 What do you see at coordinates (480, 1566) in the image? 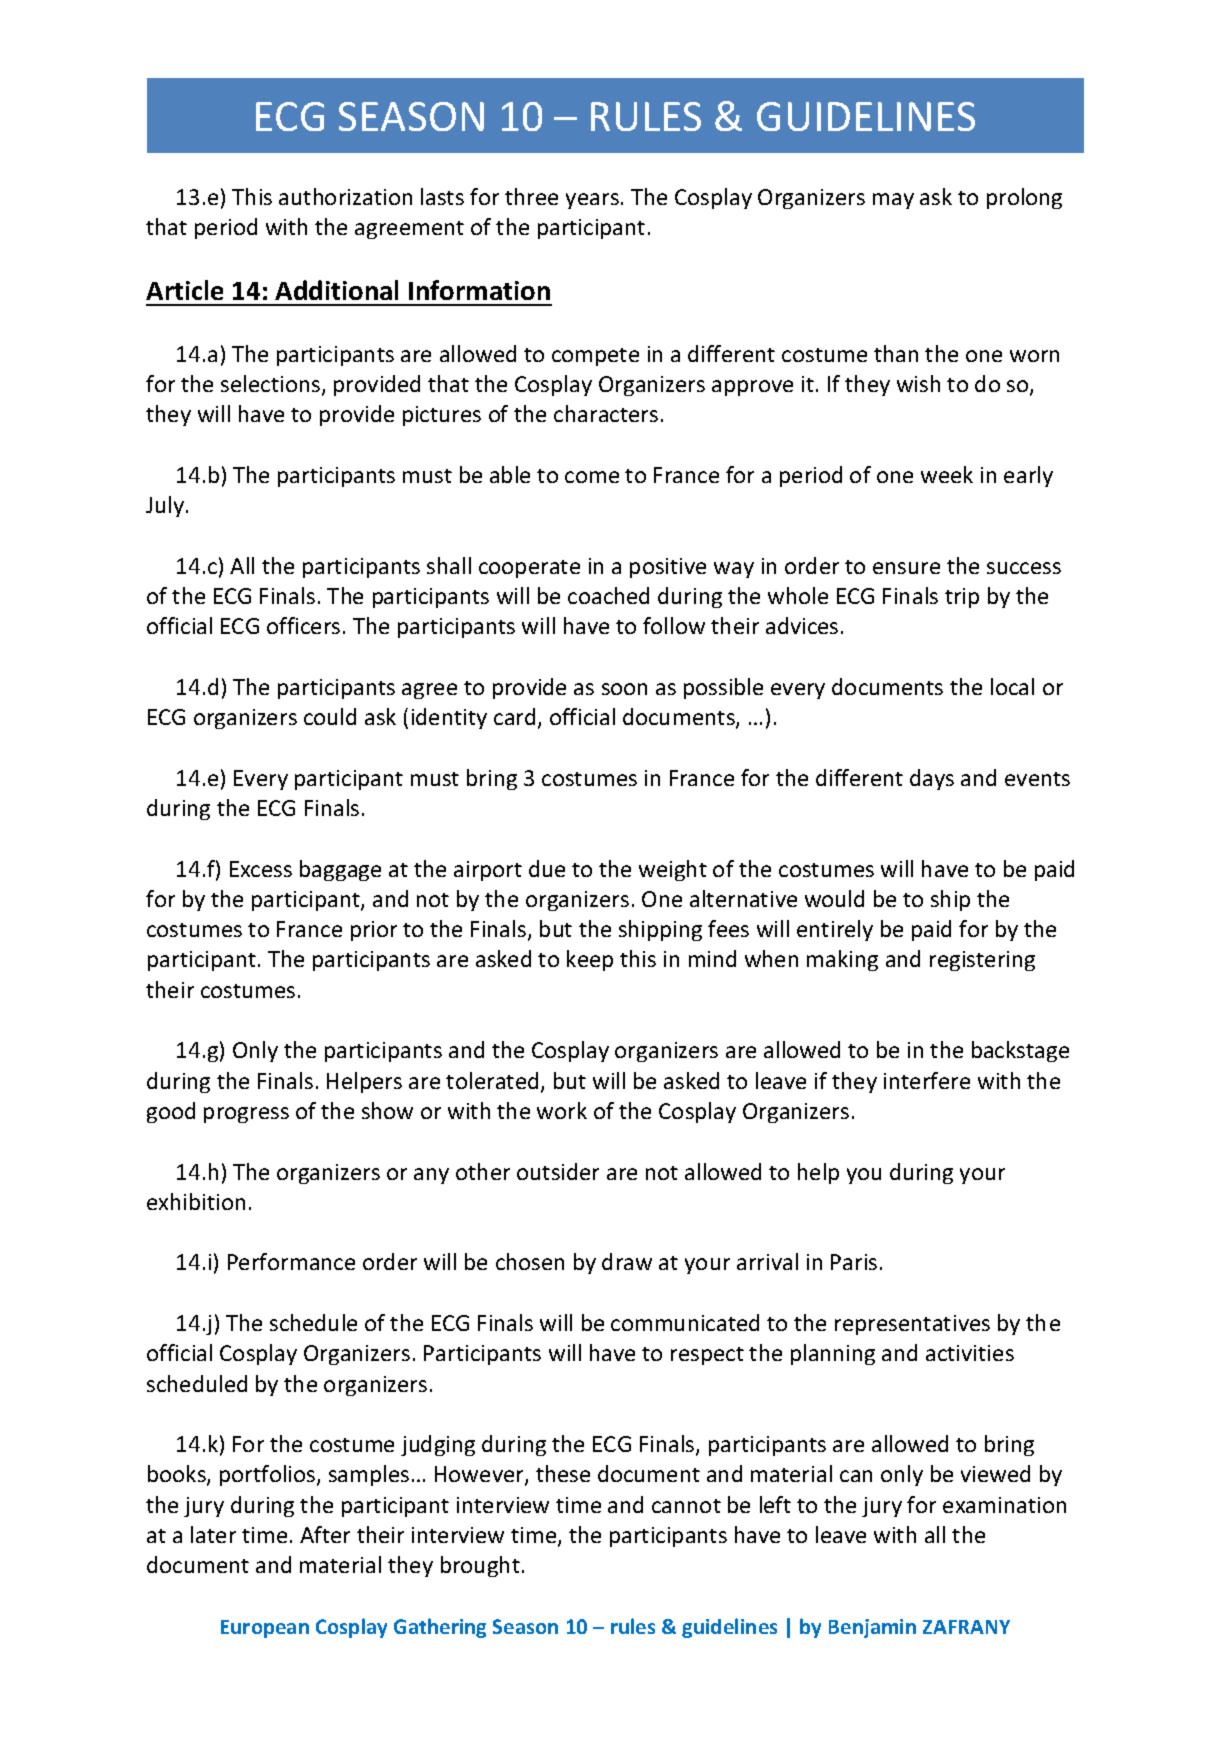
I see `brought` at bounding box center [480, 1566].
